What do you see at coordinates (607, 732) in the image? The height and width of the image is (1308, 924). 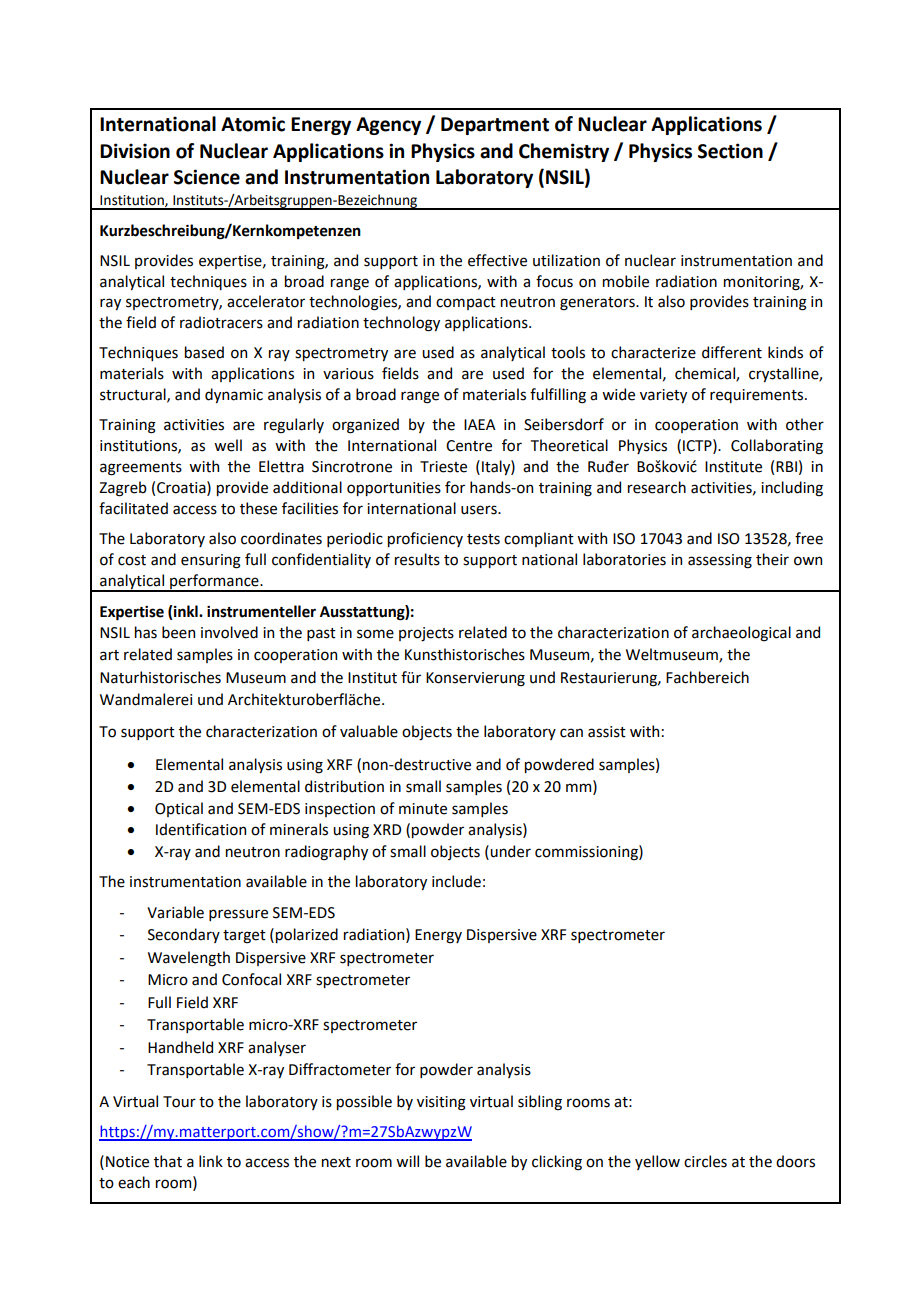 I see `assist` at bounding box center [607, 732].
